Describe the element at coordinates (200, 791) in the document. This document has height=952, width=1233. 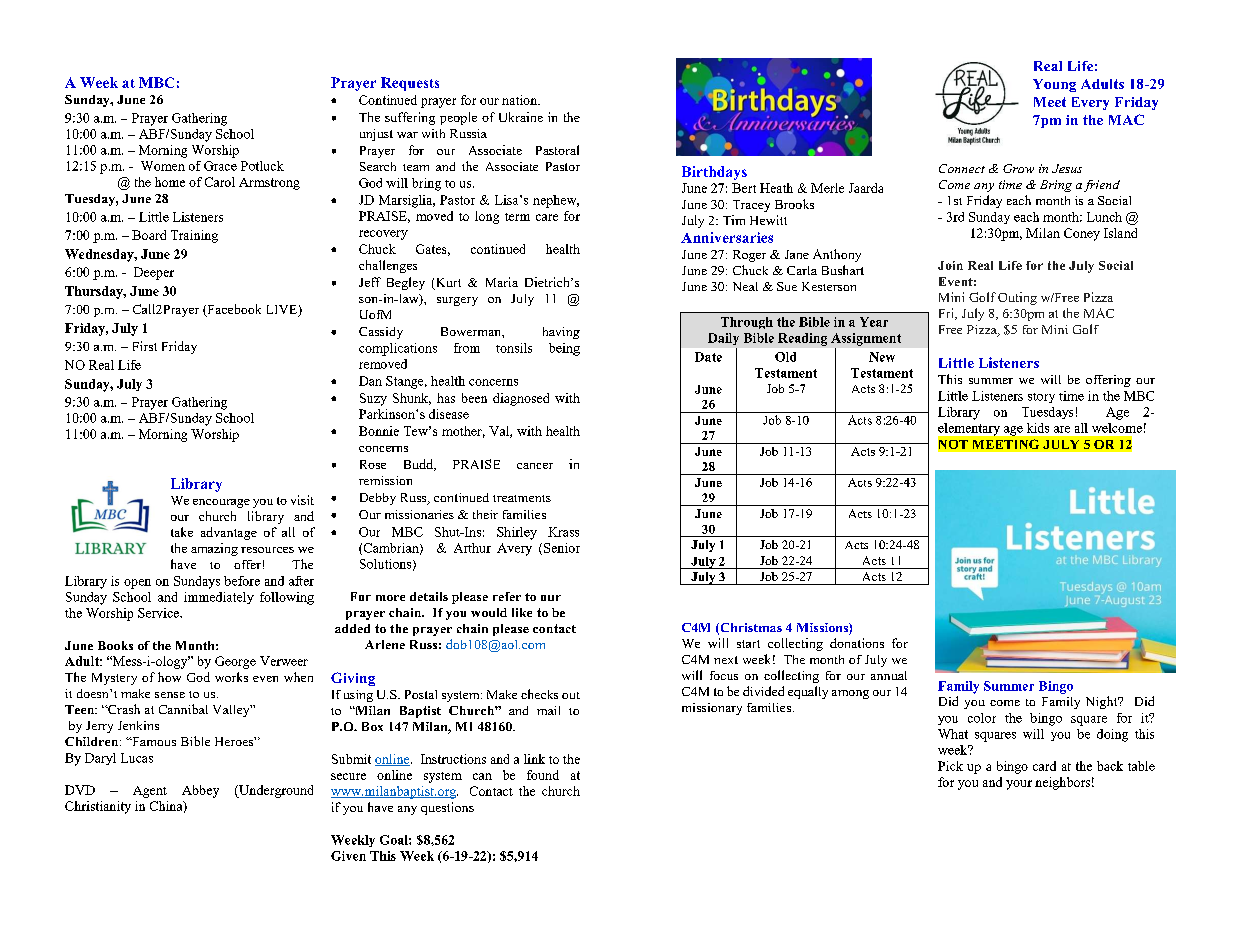
I see `Abbey` at that location.
